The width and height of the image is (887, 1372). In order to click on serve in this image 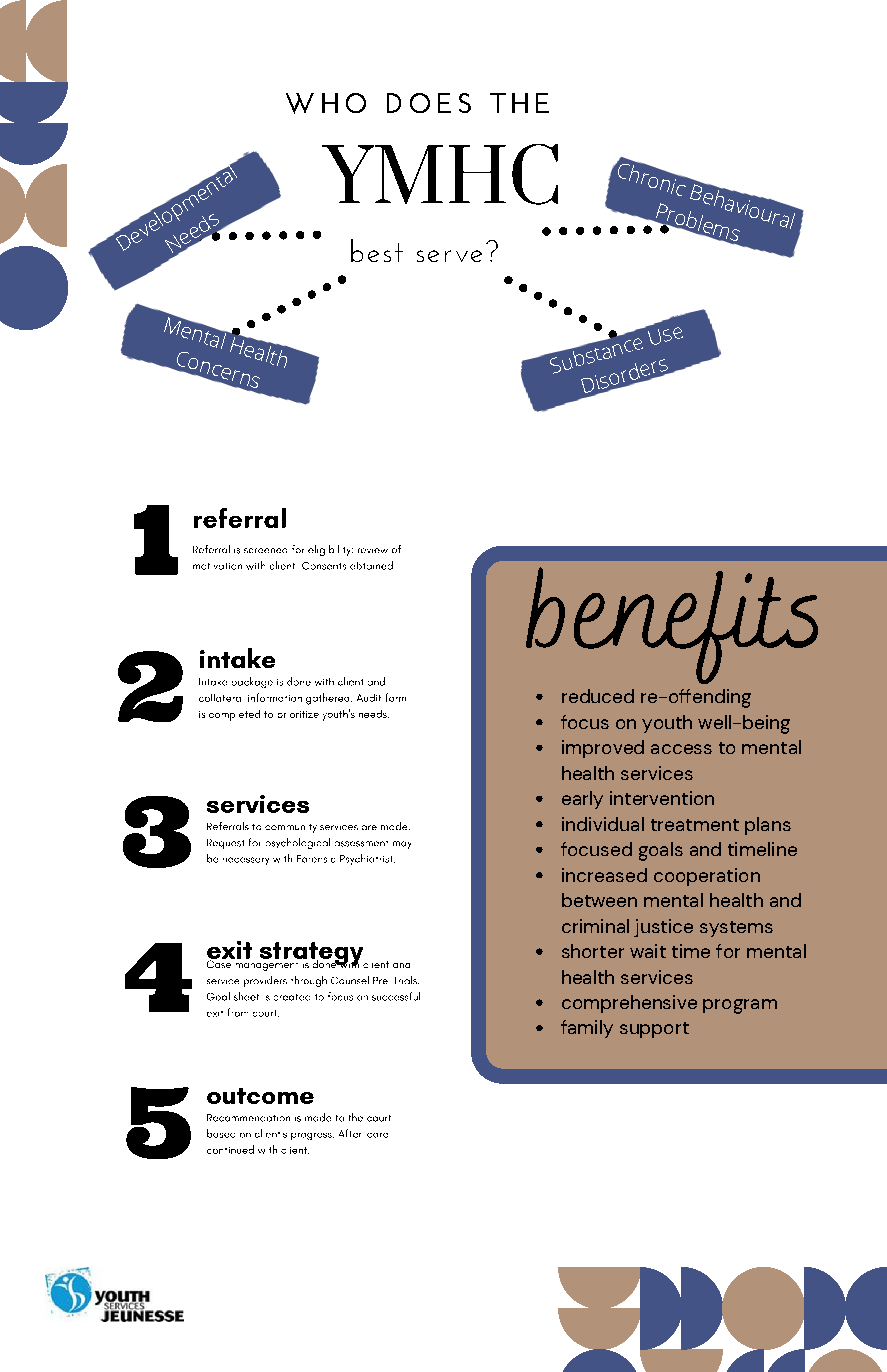, I will do `click(449, 256)`.
